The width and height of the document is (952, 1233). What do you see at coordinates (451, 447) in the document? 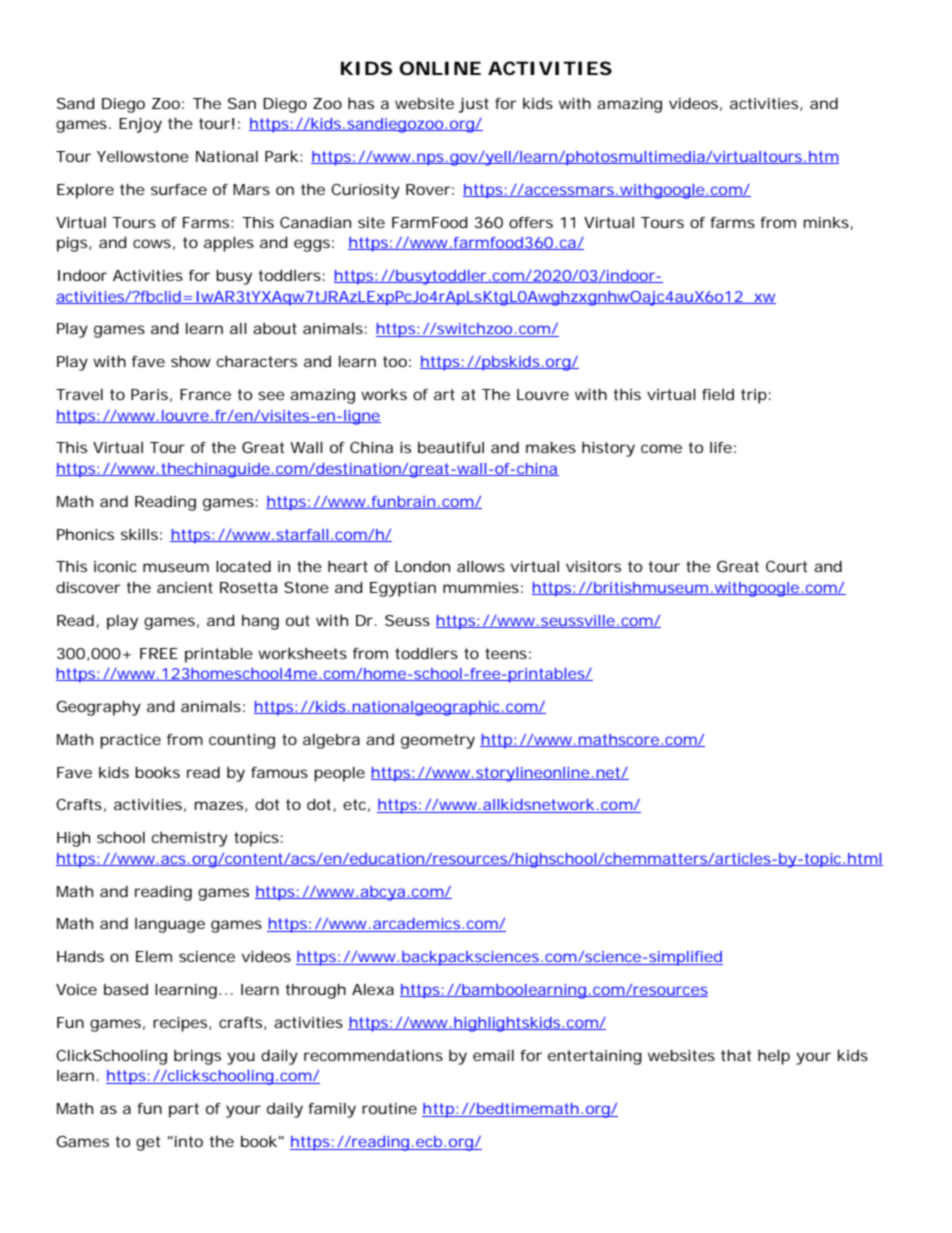
I see `beautiful` at bounding box center [451, 447].
